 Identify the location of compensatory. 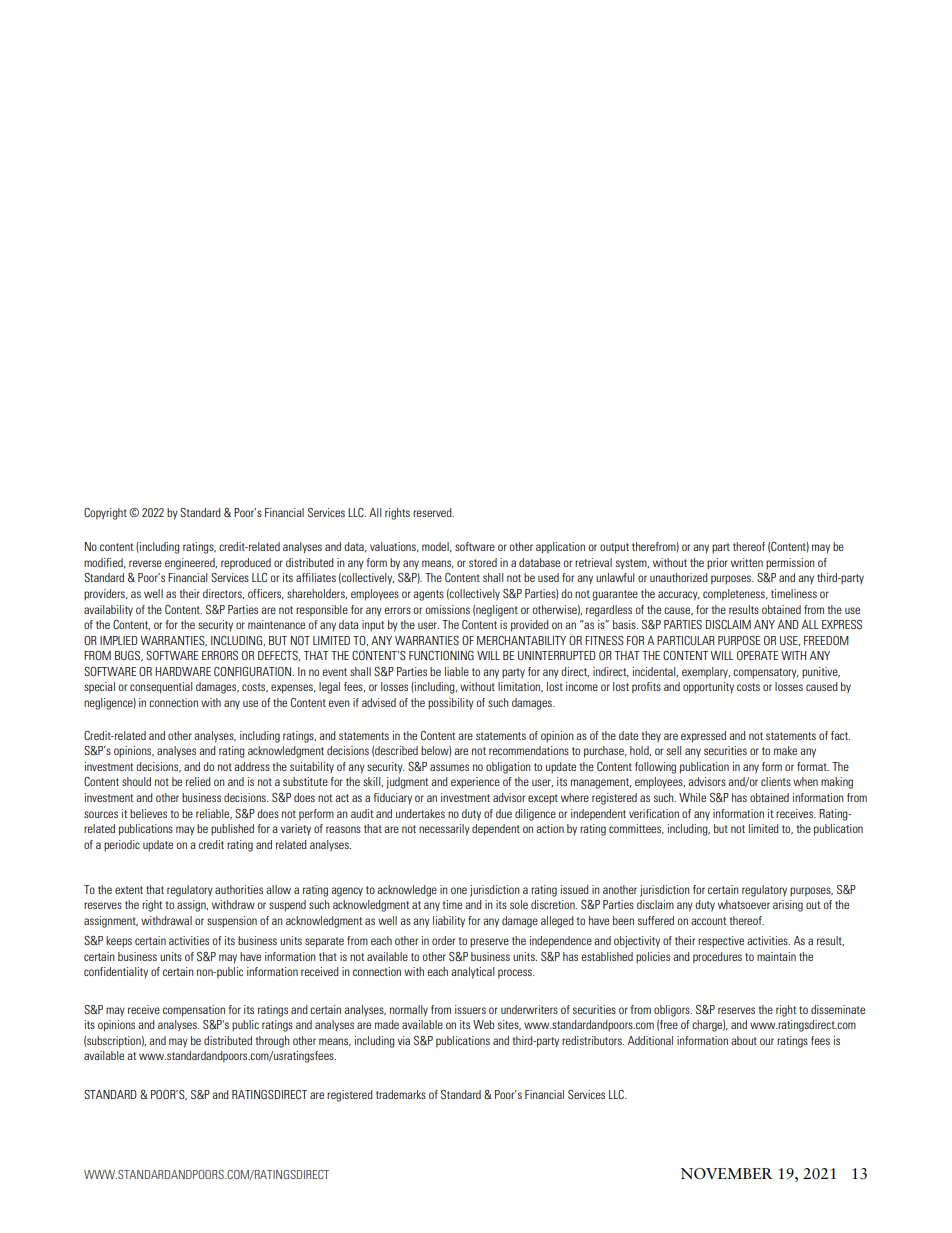
(766, 673).
